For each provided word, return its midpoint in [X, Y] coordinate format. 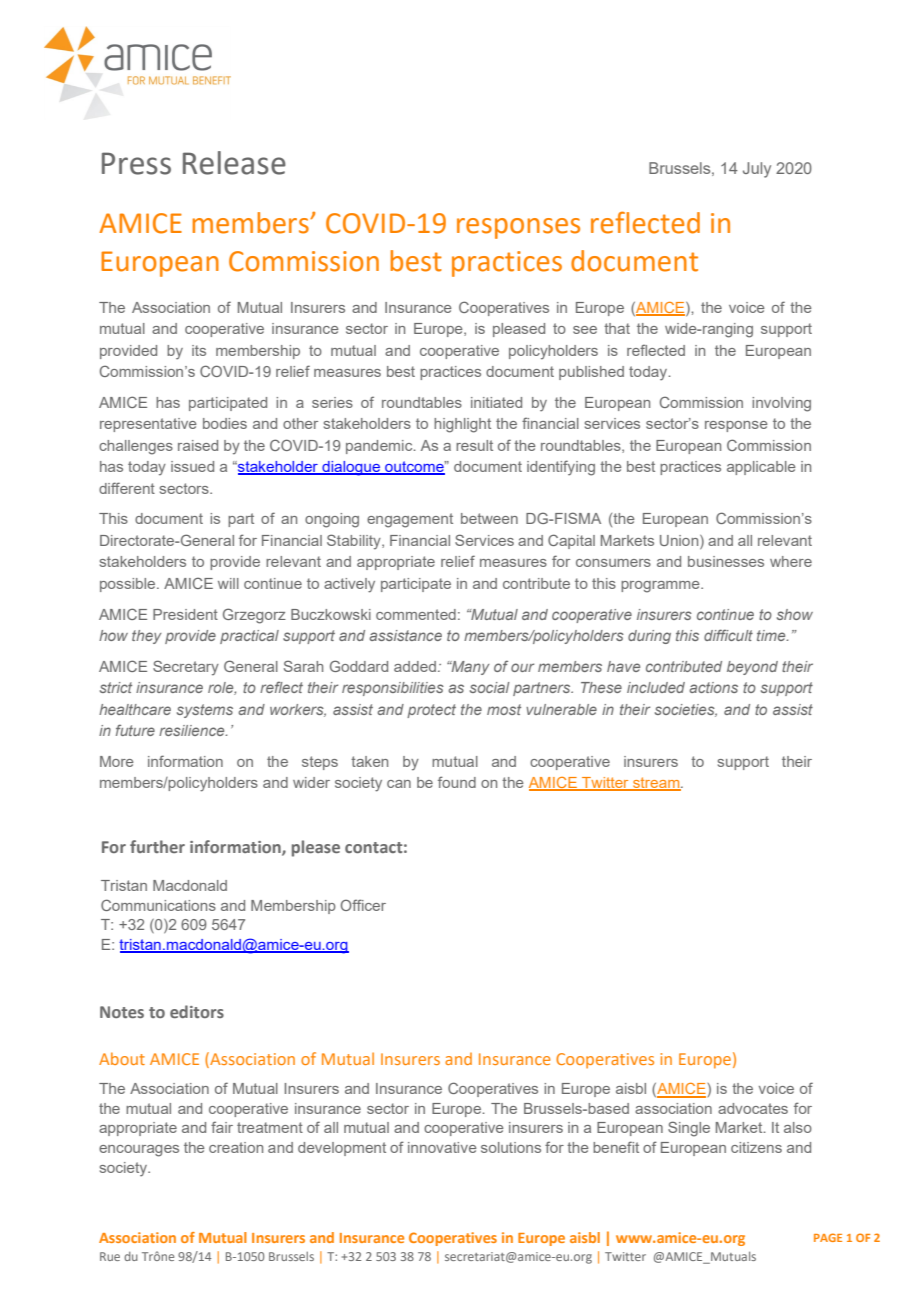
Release [234, 163]
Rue [110, 1256]
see [585, 330]
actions [713, 687]
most [504, 709]
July [757, 170]
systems [205, 711]
